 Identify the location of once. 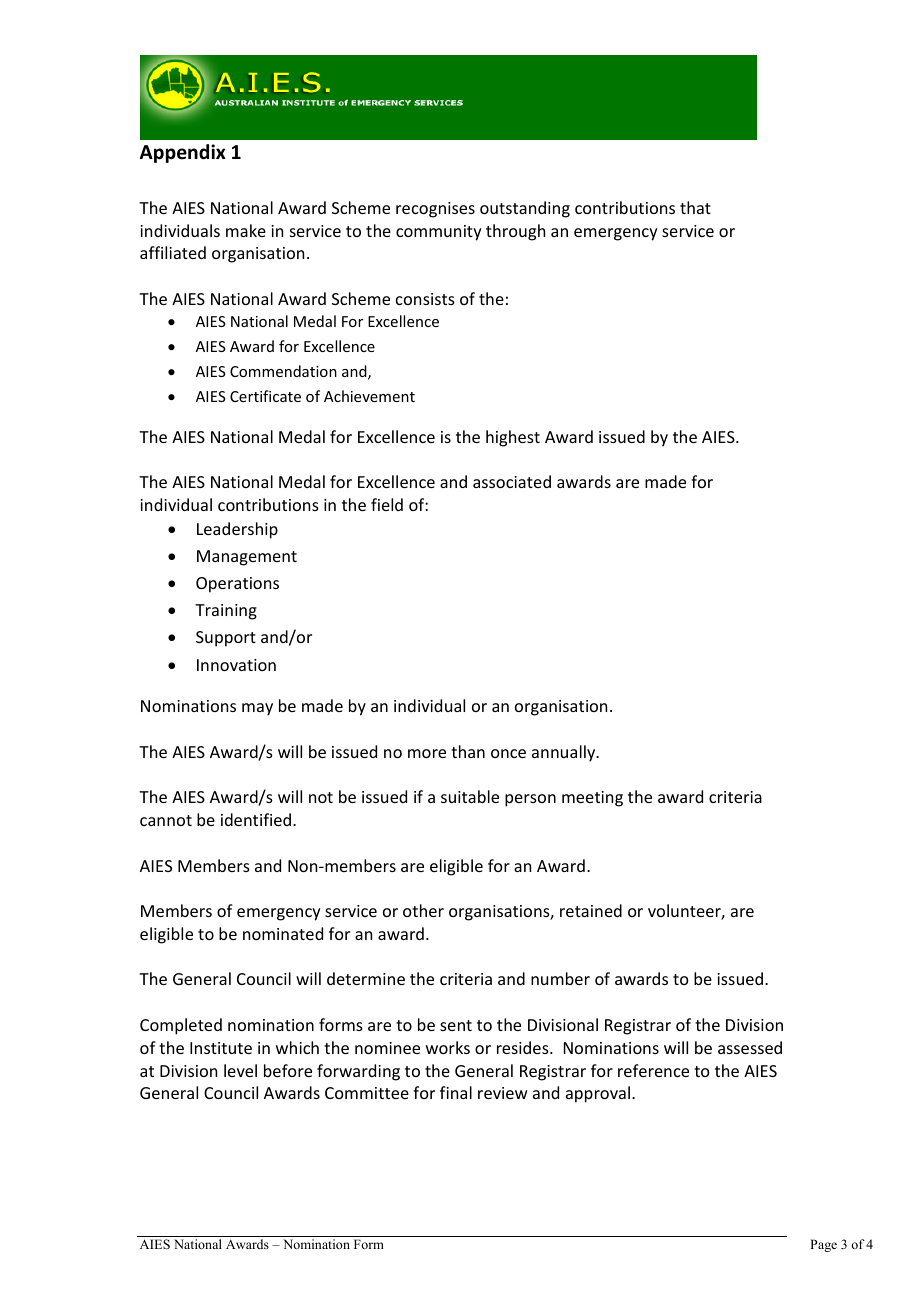
(508, 753).
